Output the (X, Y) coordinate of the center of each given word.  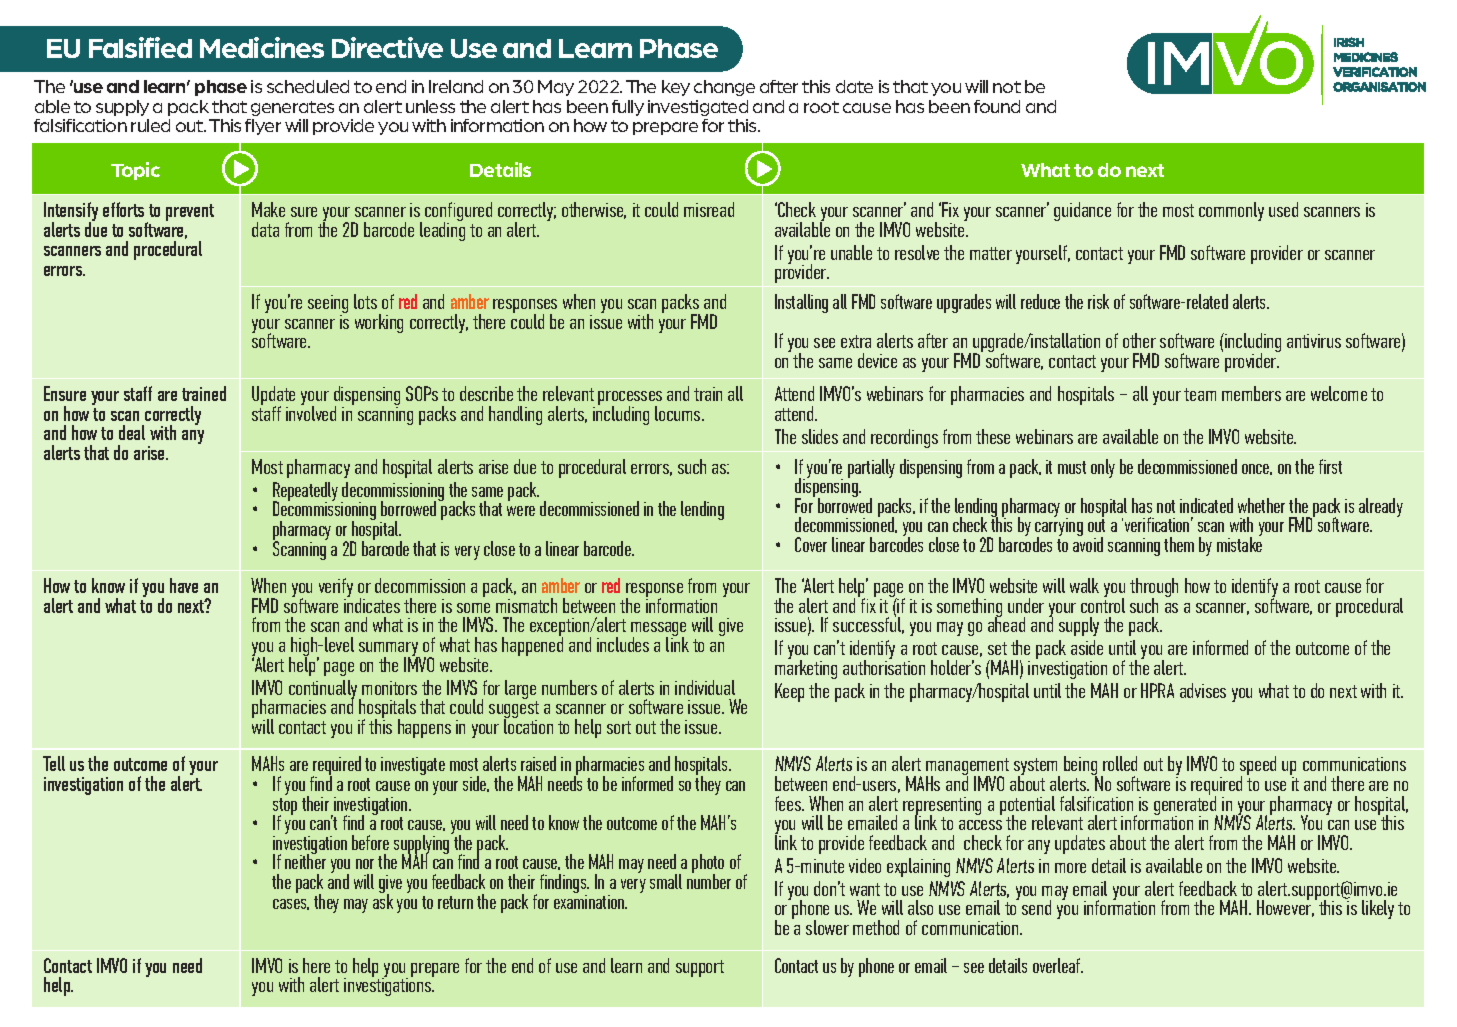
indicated (1206, 505)
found (997, 106)
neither (305, 861)
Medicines (262, 47)
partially (871, 468)
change (724, 88)
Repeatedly (305, 493)
